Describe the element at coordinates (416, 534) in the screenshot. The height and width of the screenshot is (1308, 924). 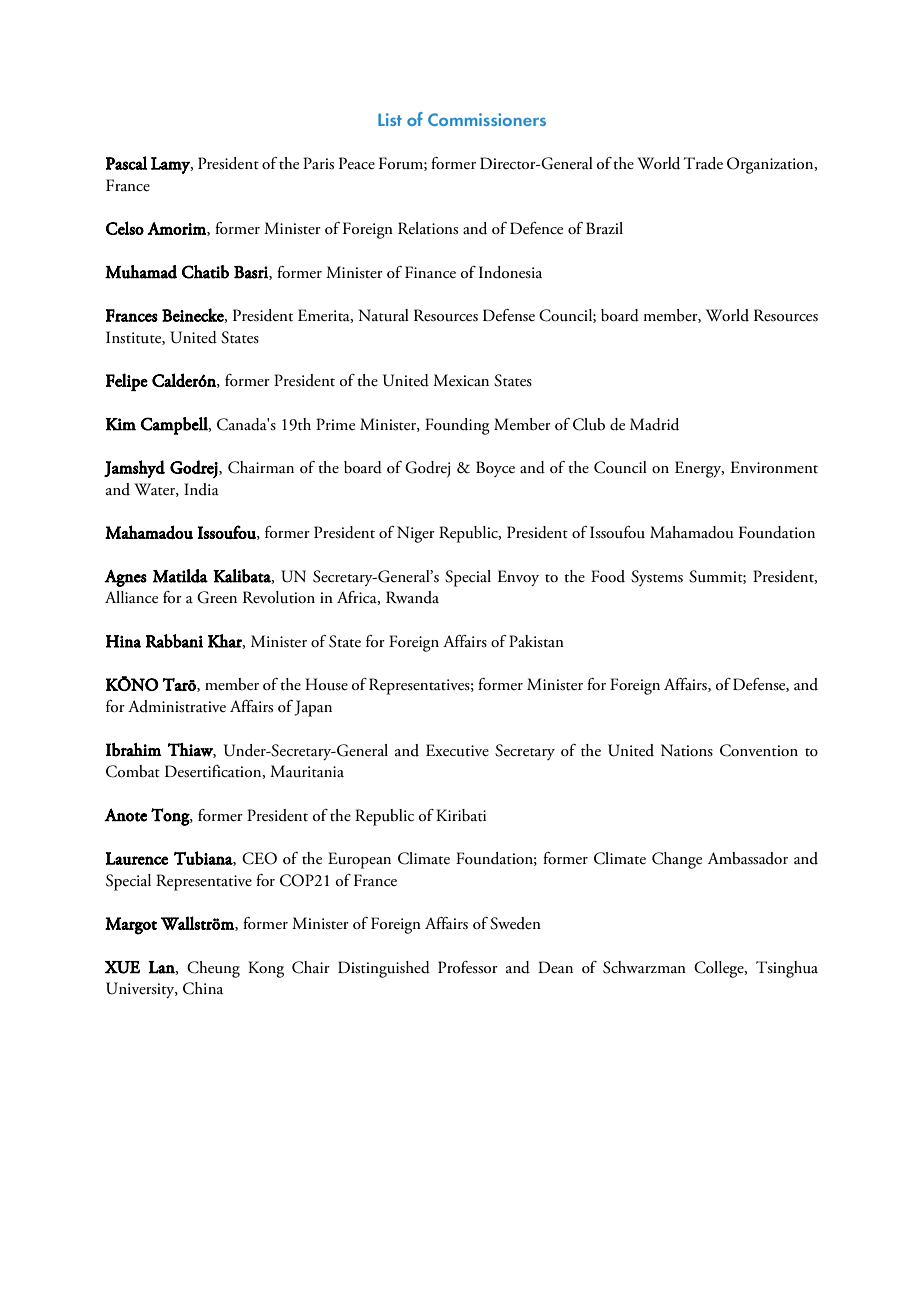
I see `Niger` at that location.
